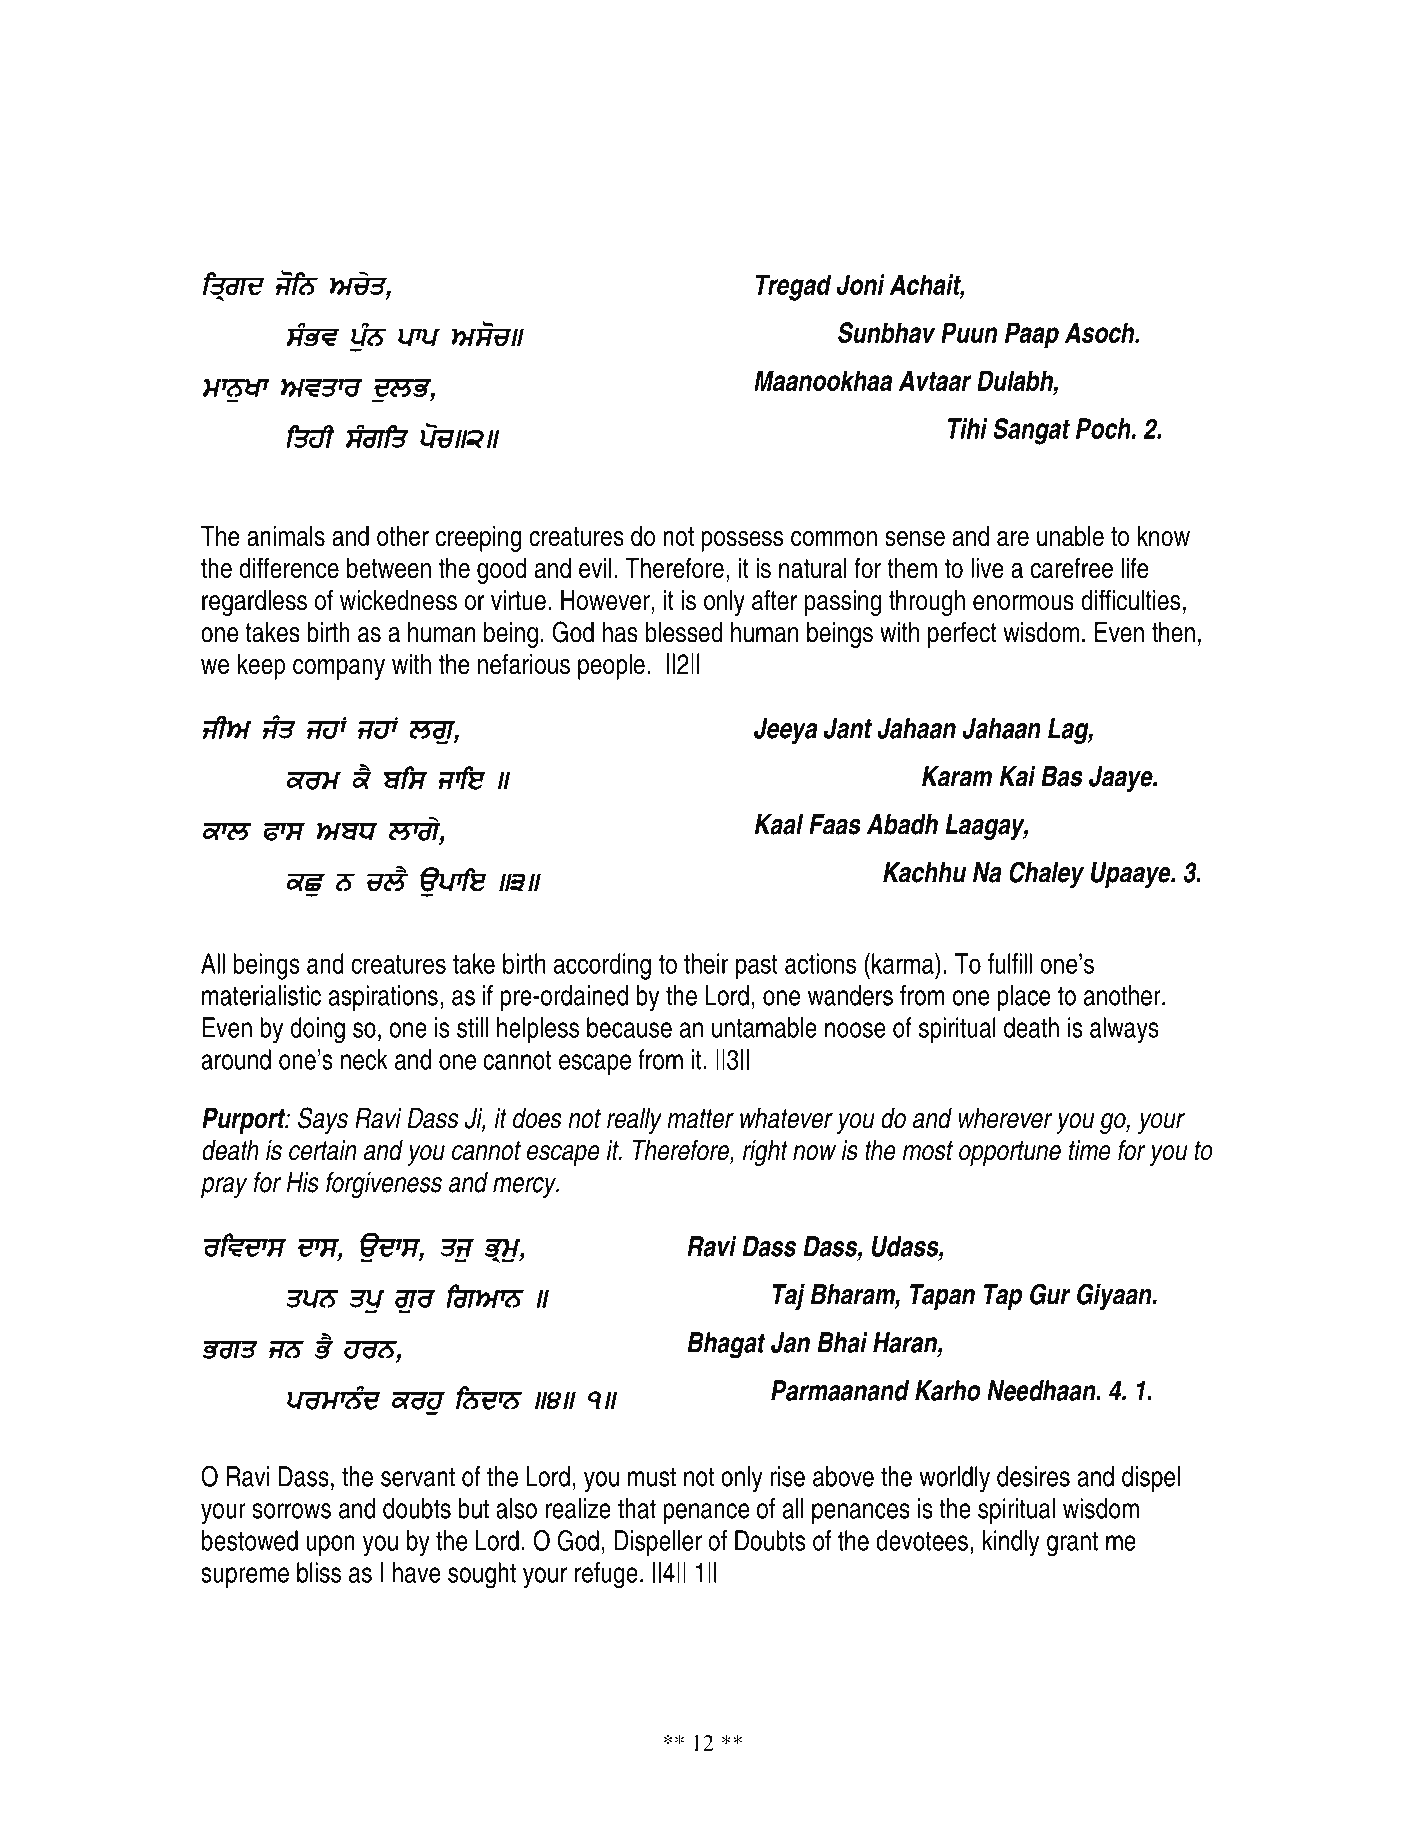  I want to click on enormous, so click(1023, 603).
